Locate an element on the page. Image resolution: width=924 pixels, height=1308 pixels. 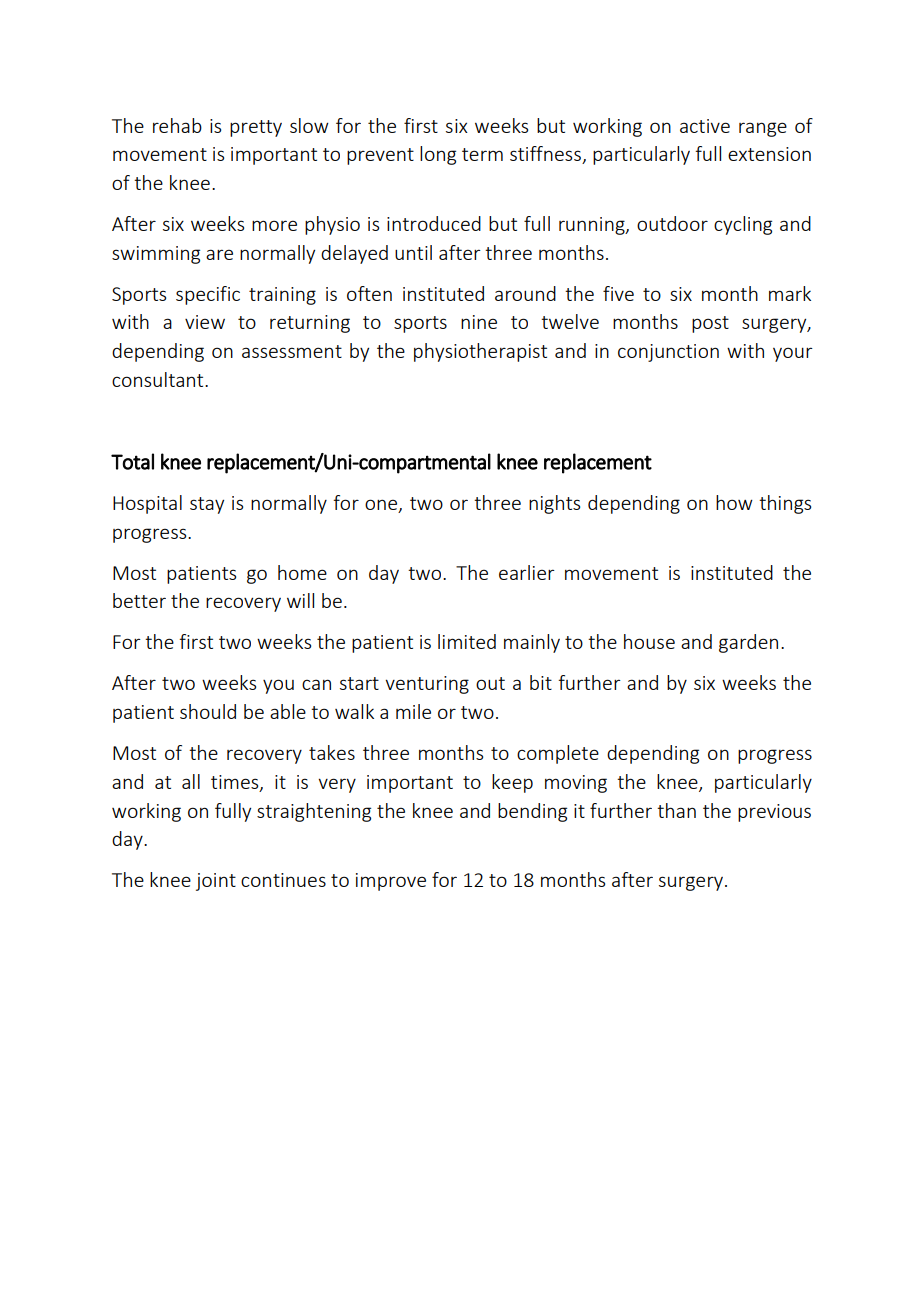
term is located at coordinates (482, 154).
